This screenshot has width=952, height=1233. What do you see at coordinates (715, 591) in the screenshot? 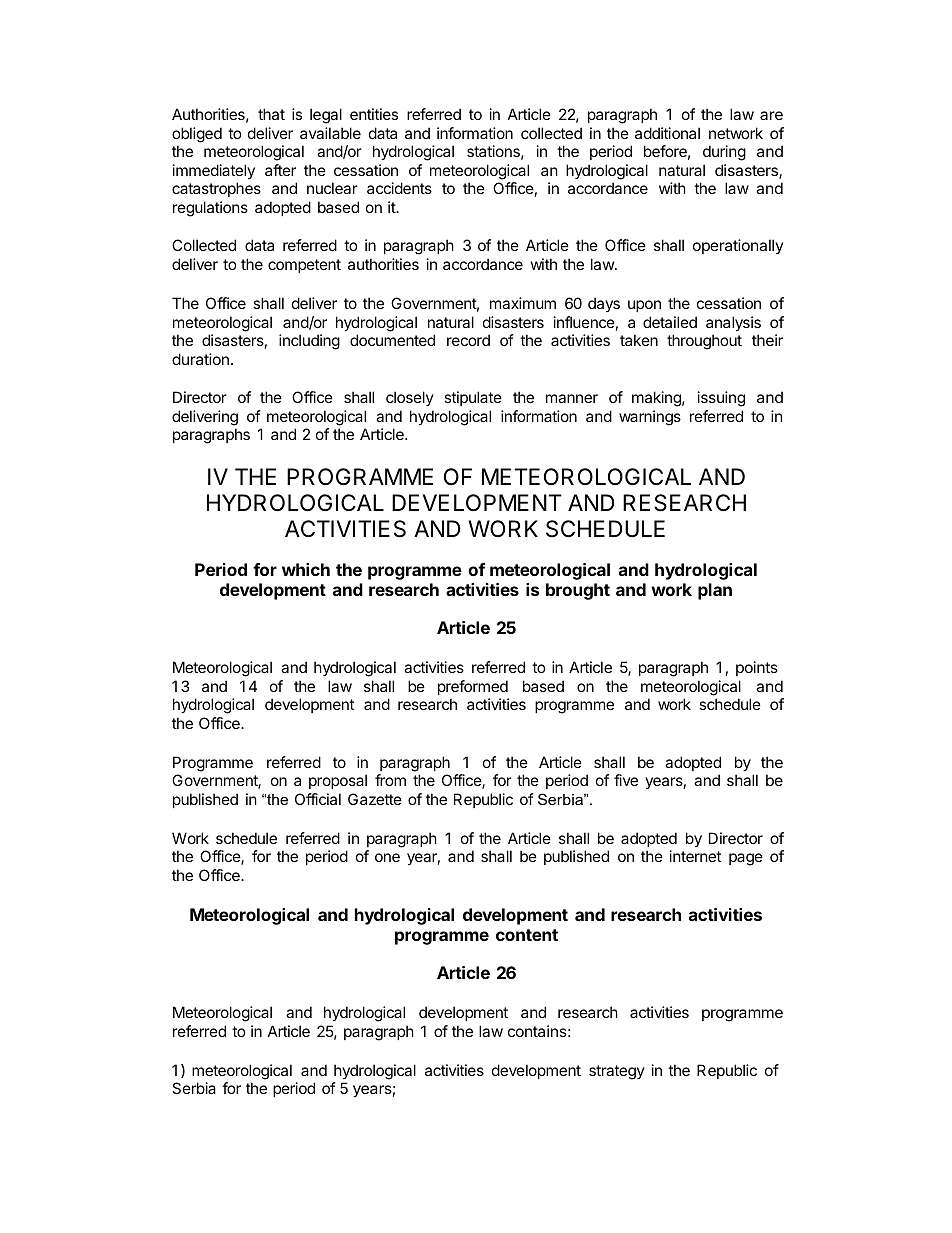
I see `plan` at bounding box center [715, 591].
